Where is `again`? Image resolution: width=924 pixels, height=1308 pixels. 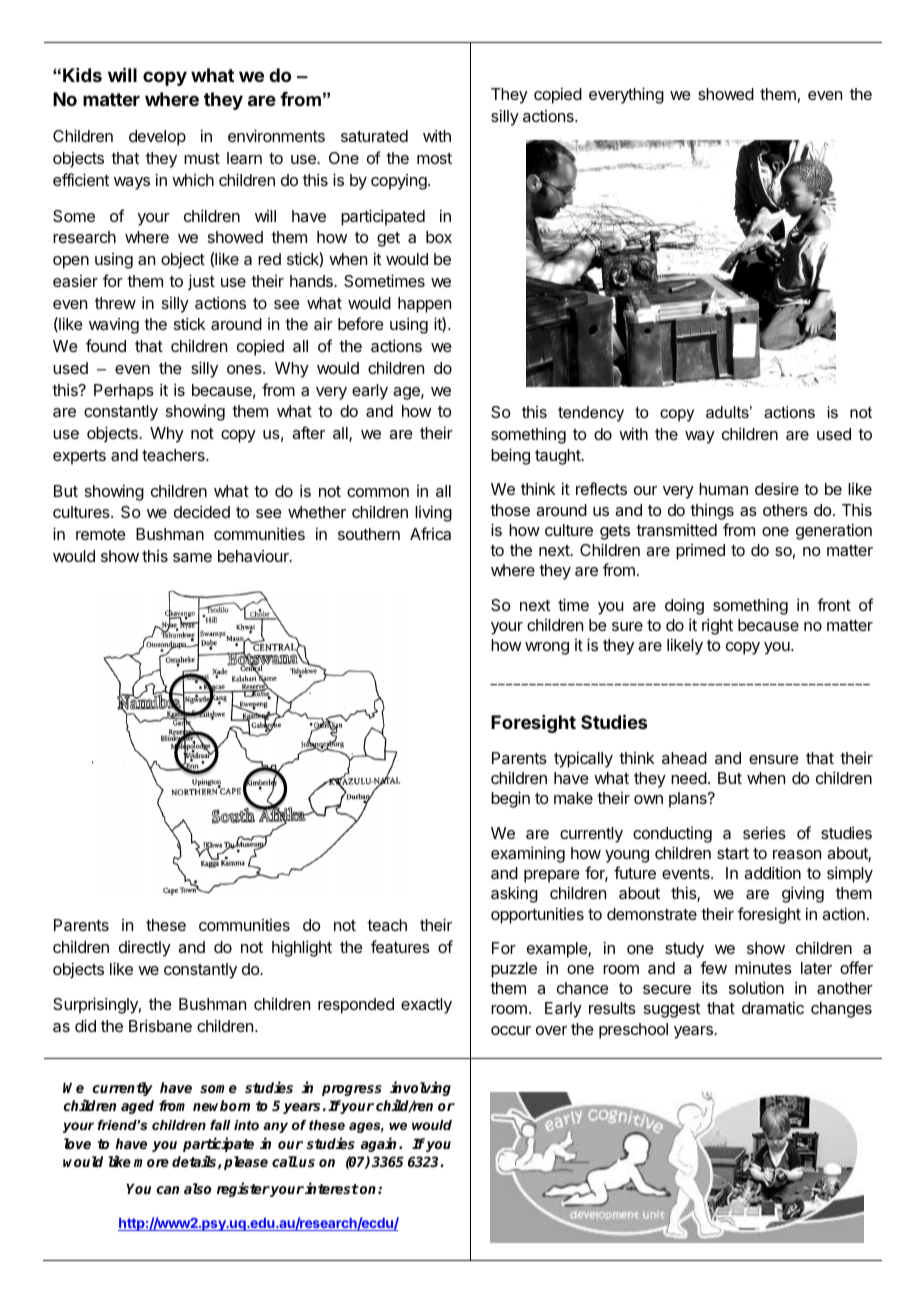
again is located at coordinates (380, 1144).
